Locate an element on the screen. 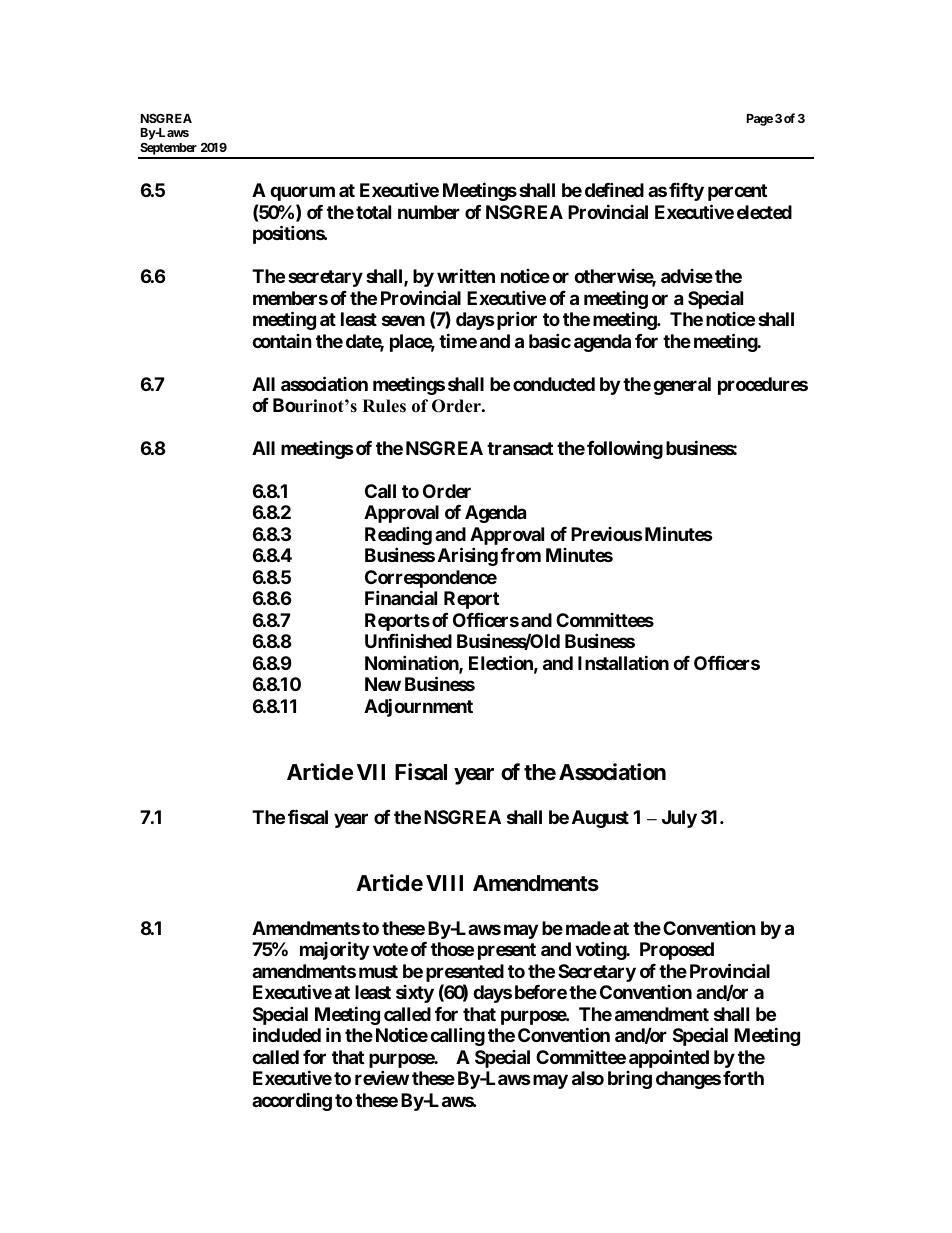  August is located at coordinates (600, 819).
